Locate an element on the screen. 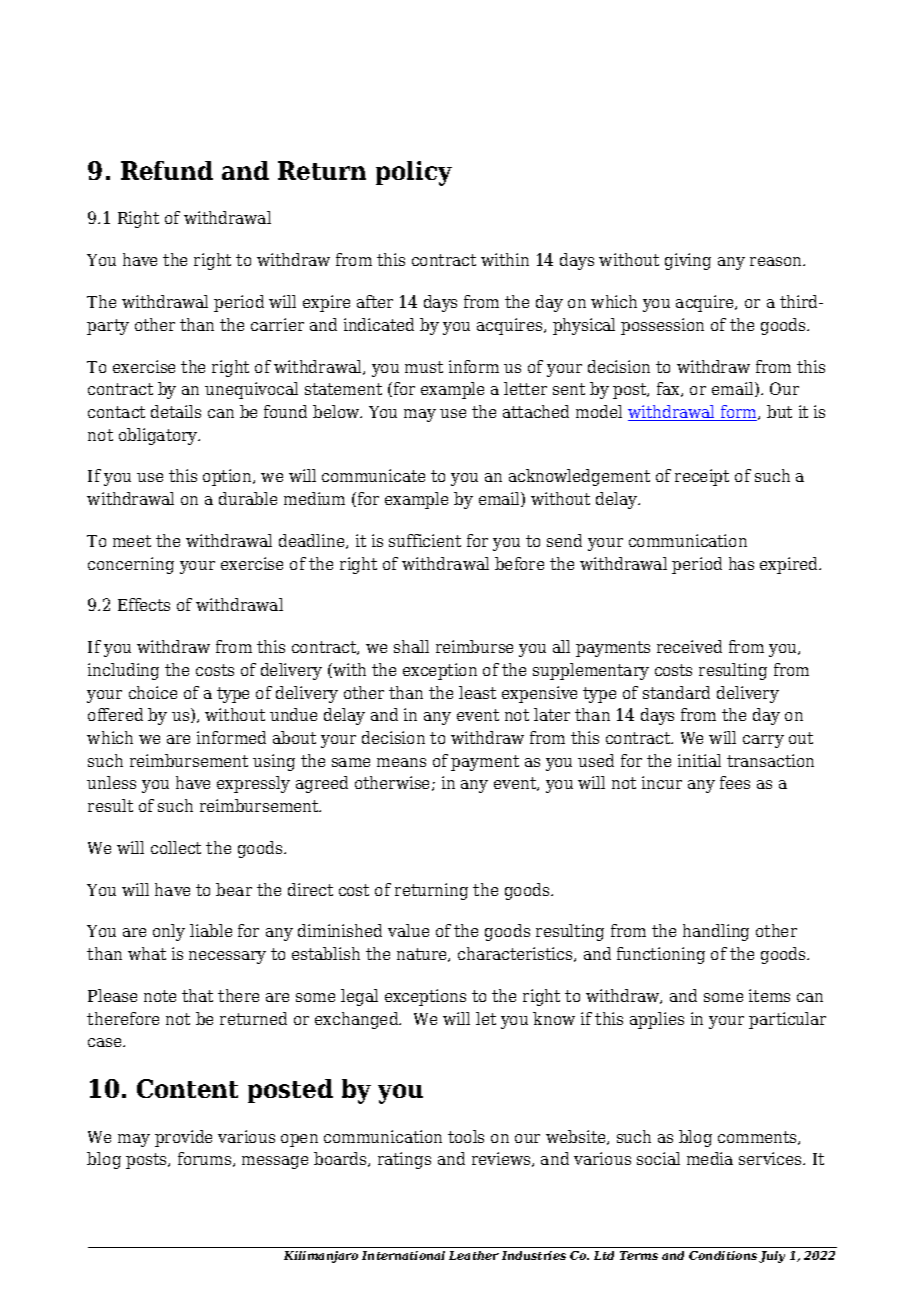 The image size is (924, 1308). policy is located at coordinates (414, 173).
